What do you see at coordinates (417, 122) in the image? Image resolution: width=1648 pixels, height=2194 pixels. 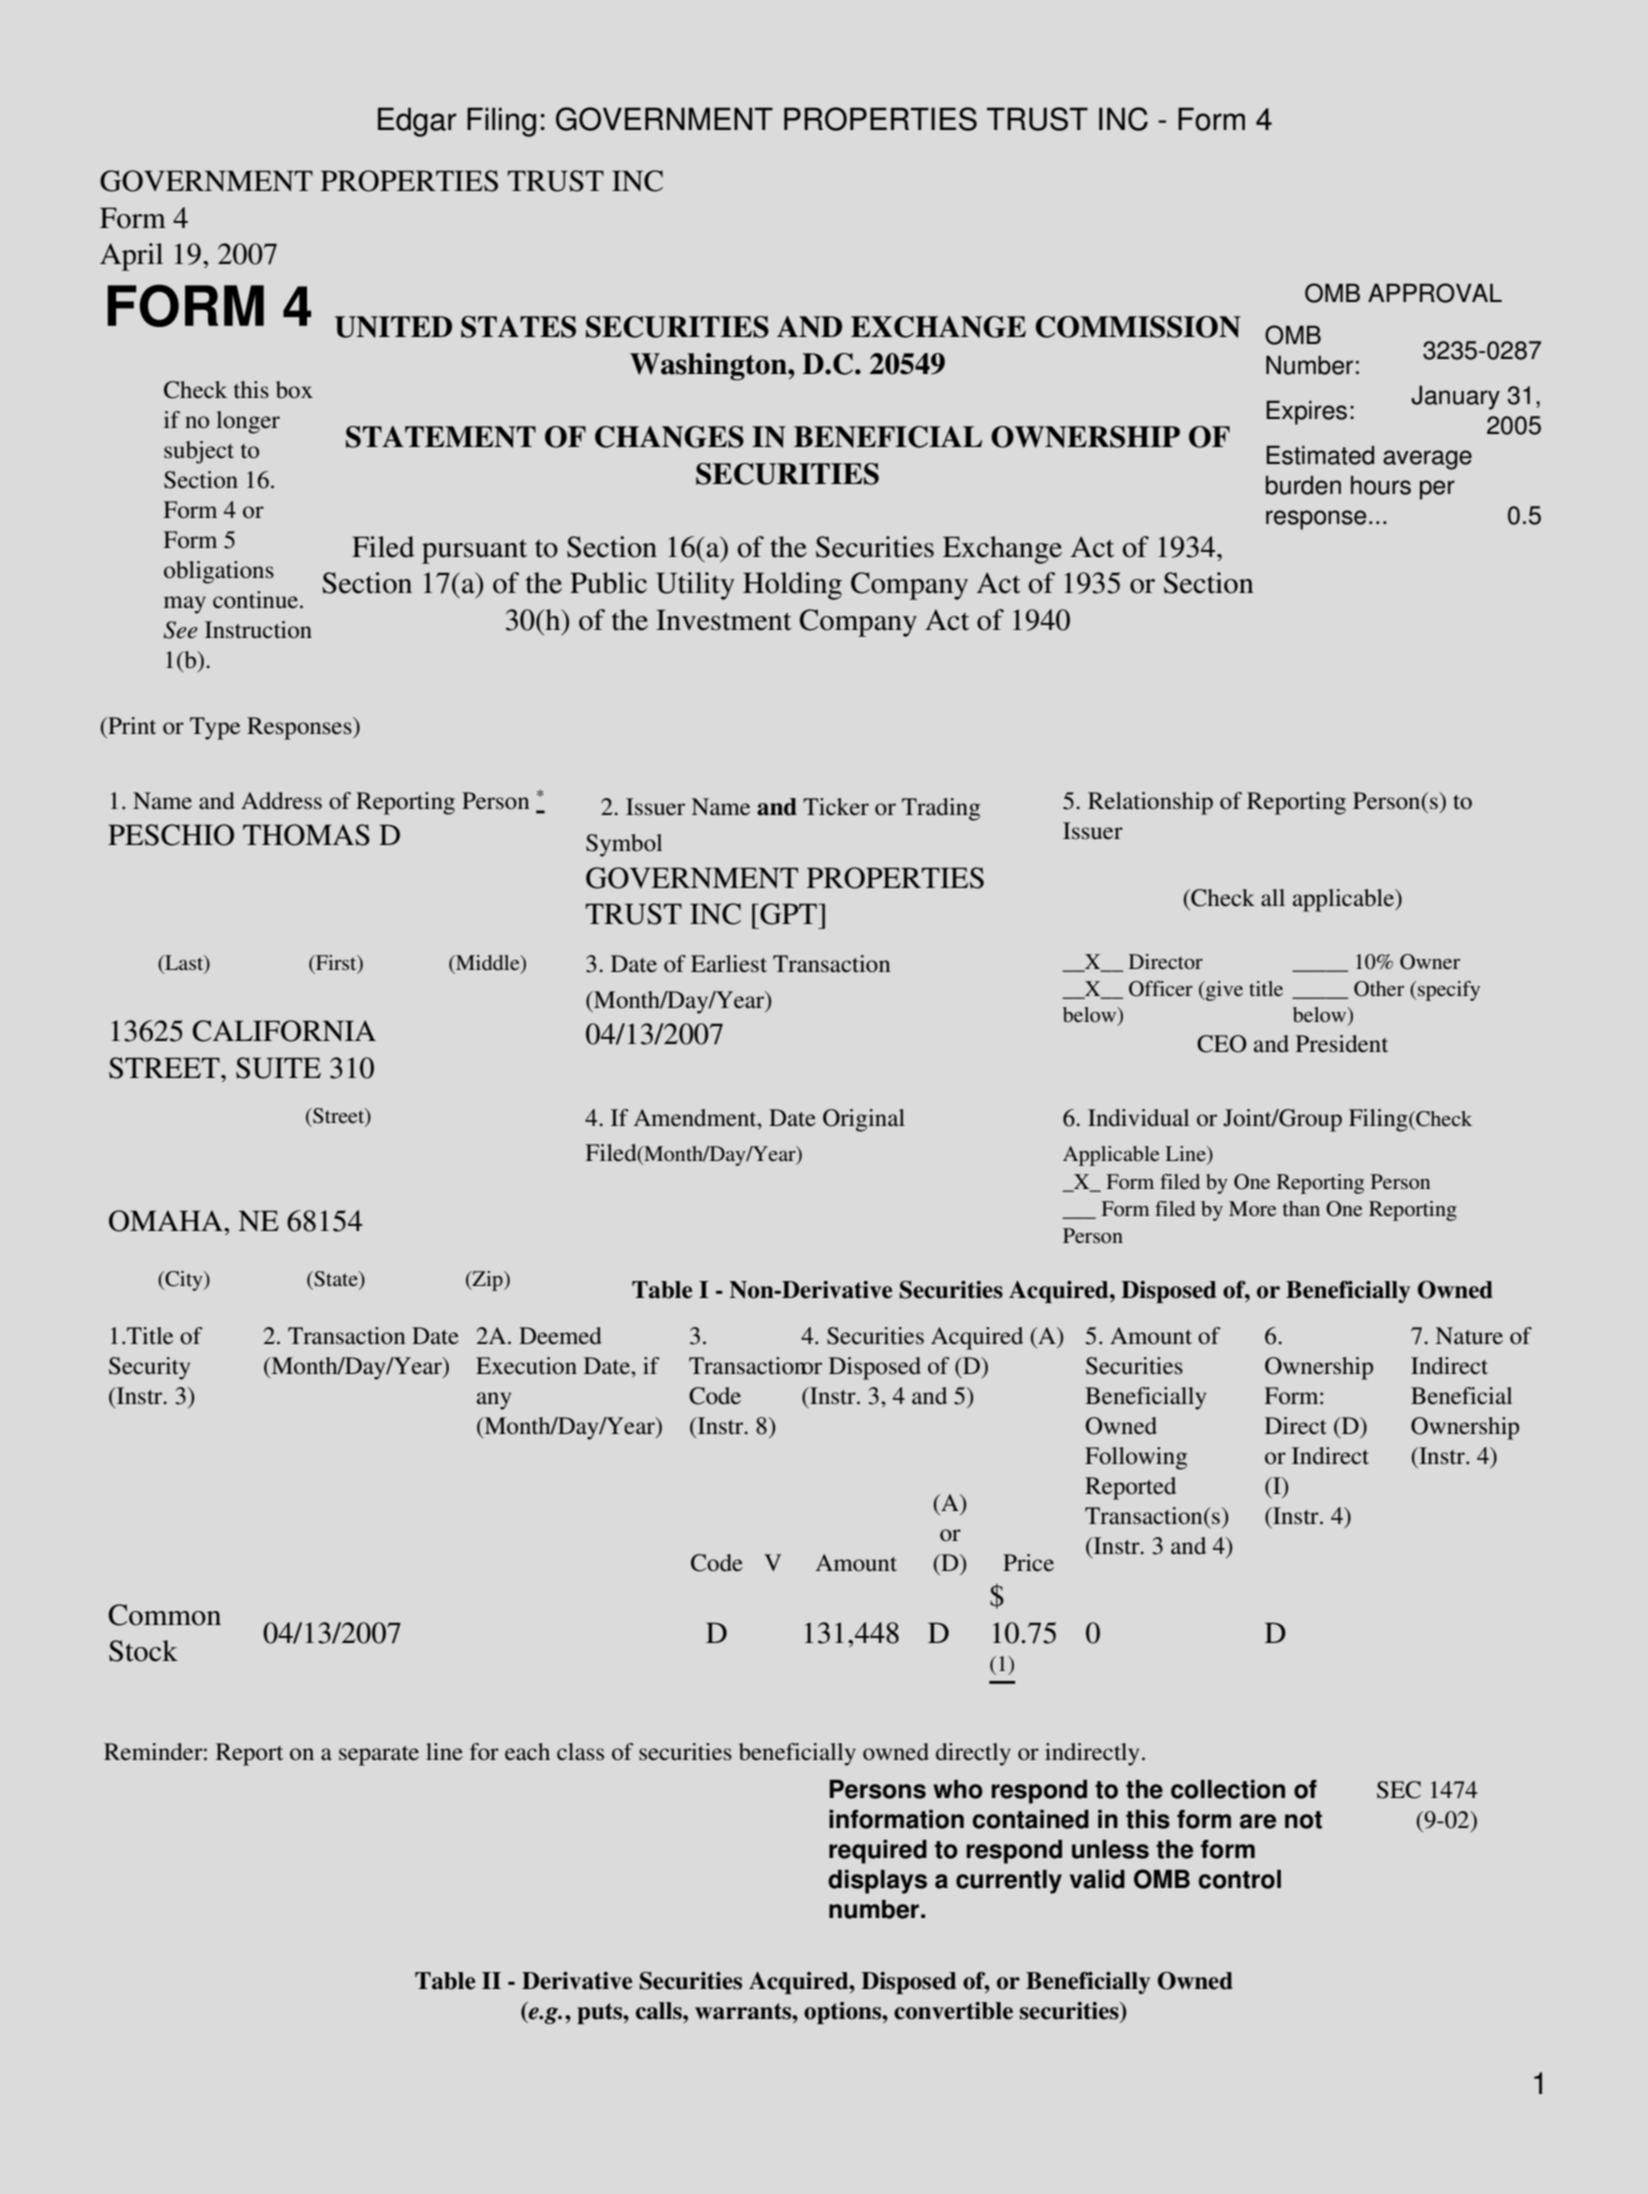 I see `Edgar` at bounding box center [417, 122].
